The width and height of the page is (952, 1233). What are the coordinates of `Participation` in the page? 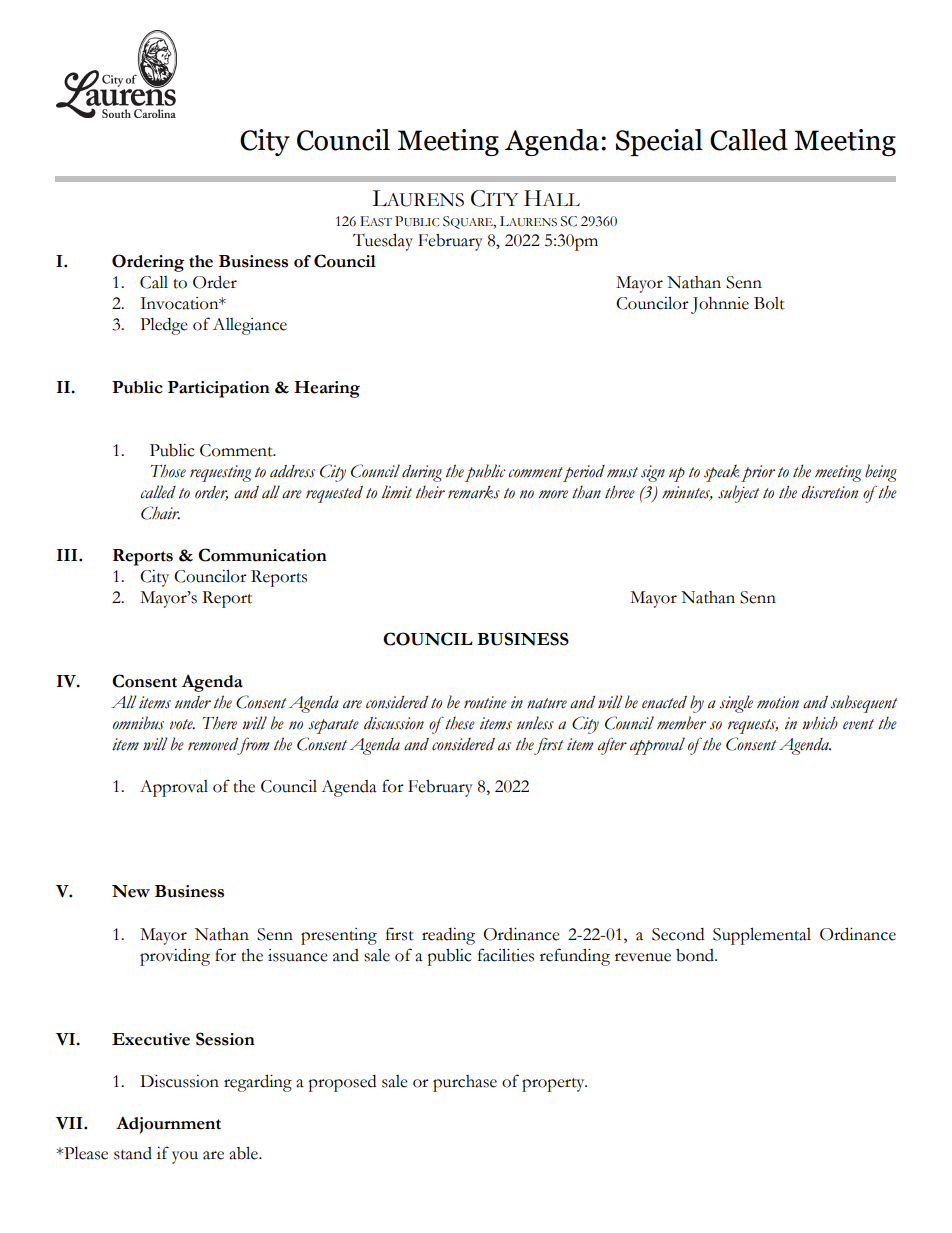 It's located at (219, 389).
